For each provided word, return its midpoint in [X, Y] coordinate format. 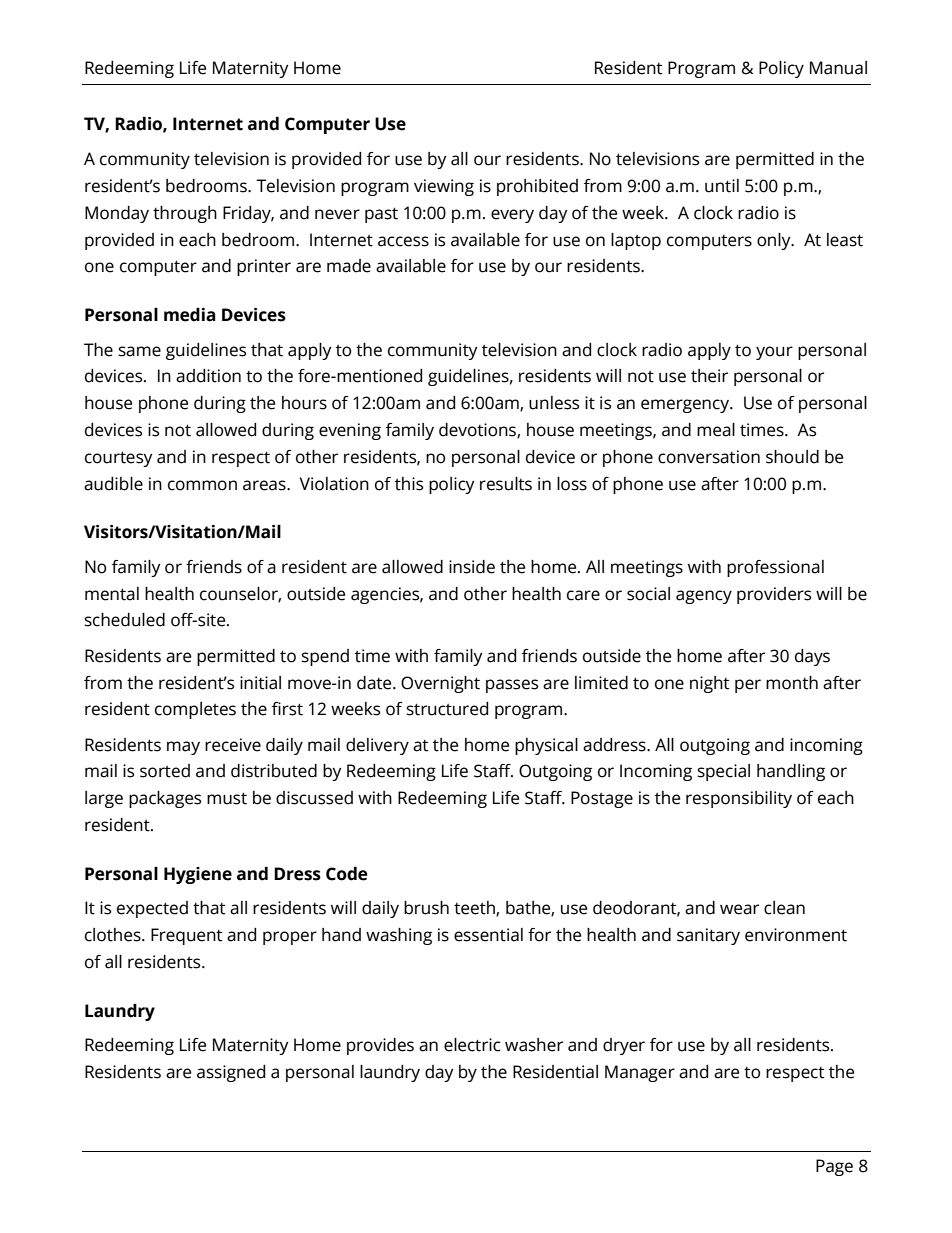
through [185, 214]
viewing [444, 187]
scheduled [125, 620]
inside [472, 567]
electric [472, 1045]
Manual [838, 68]
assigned [231, 1073]
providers [774, 595]
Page [834, 1167]
